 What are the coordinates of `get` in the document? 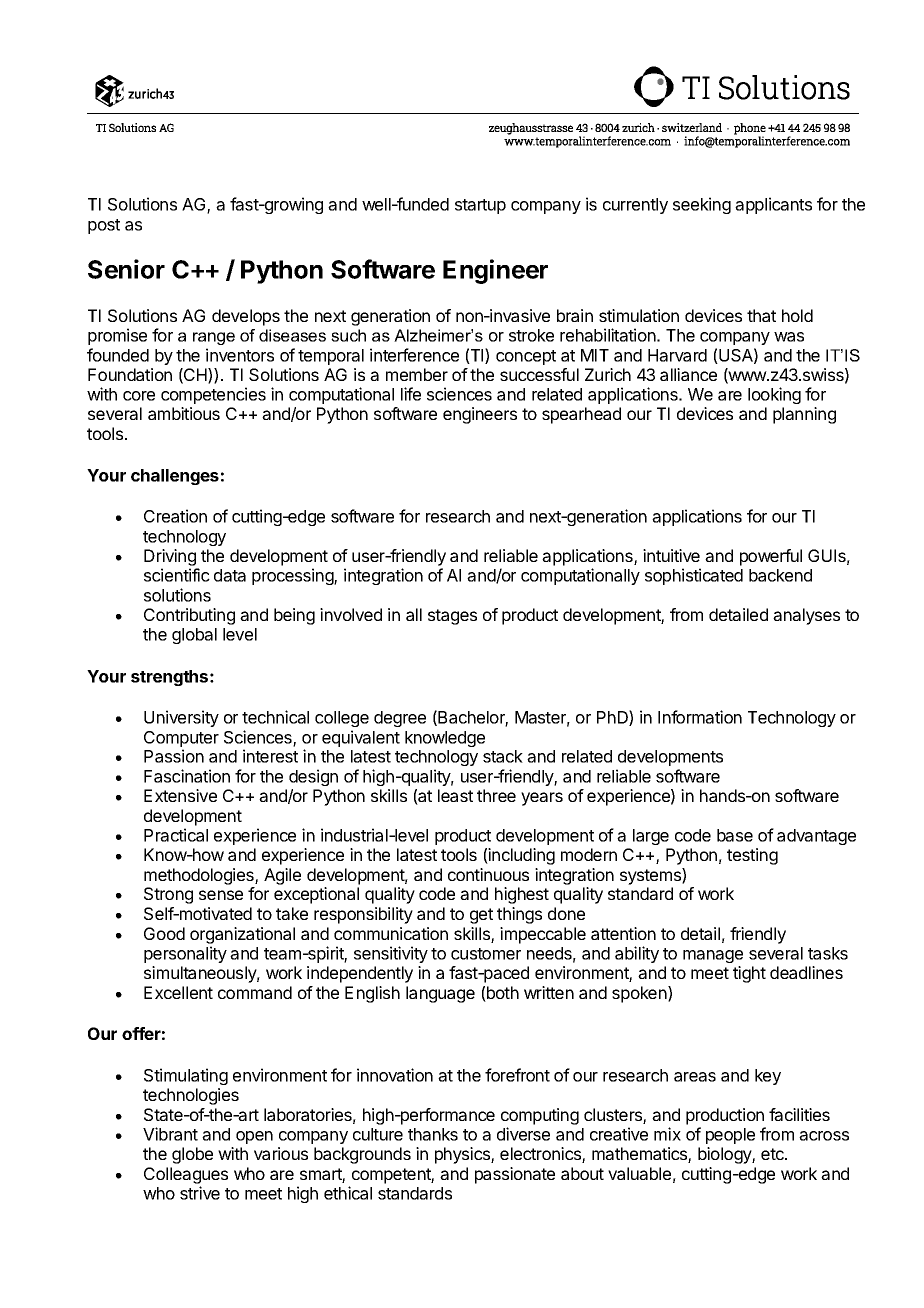 It's located at (481, 916).
